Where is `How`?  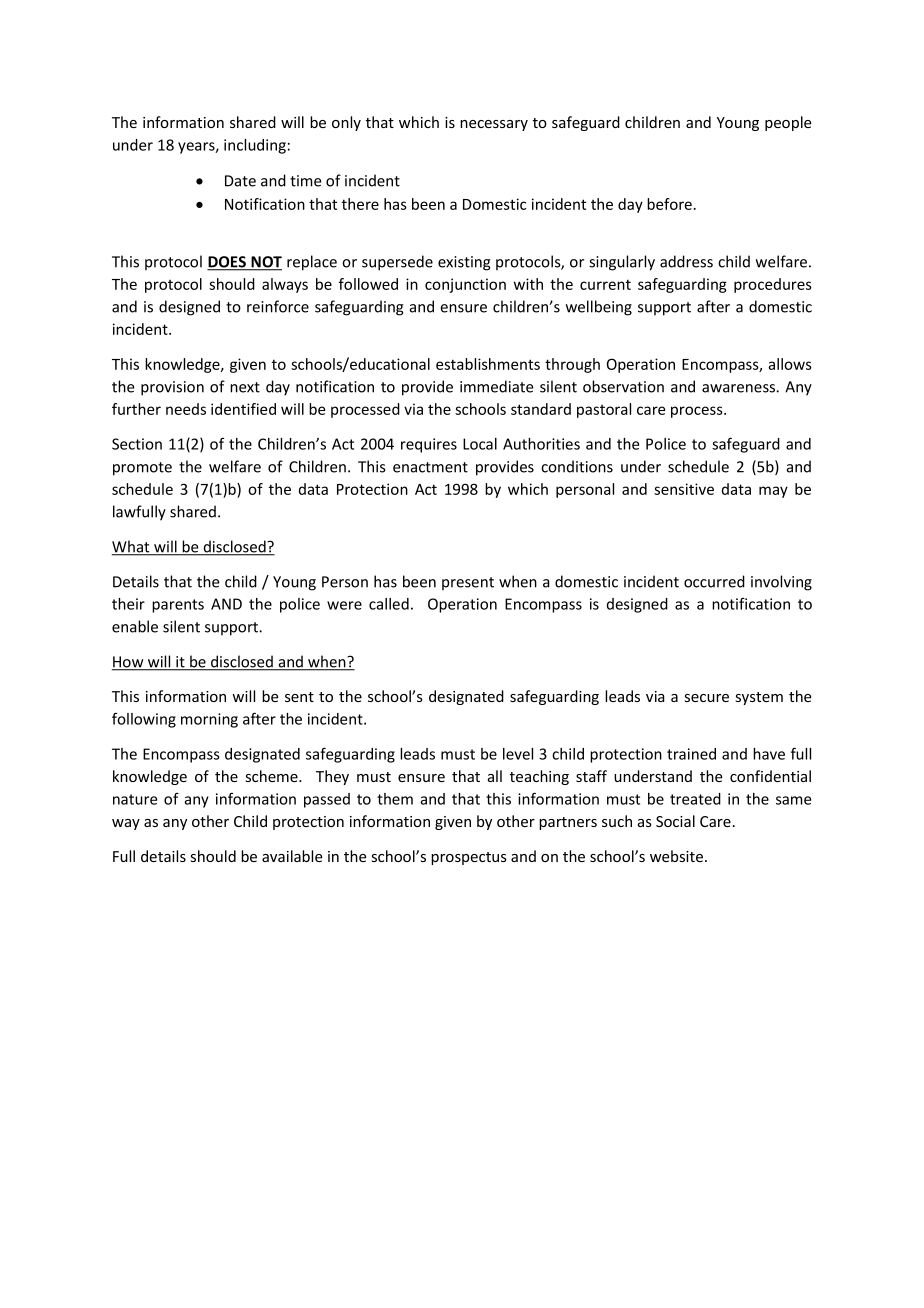 How is located at coordinates (129, 663).
